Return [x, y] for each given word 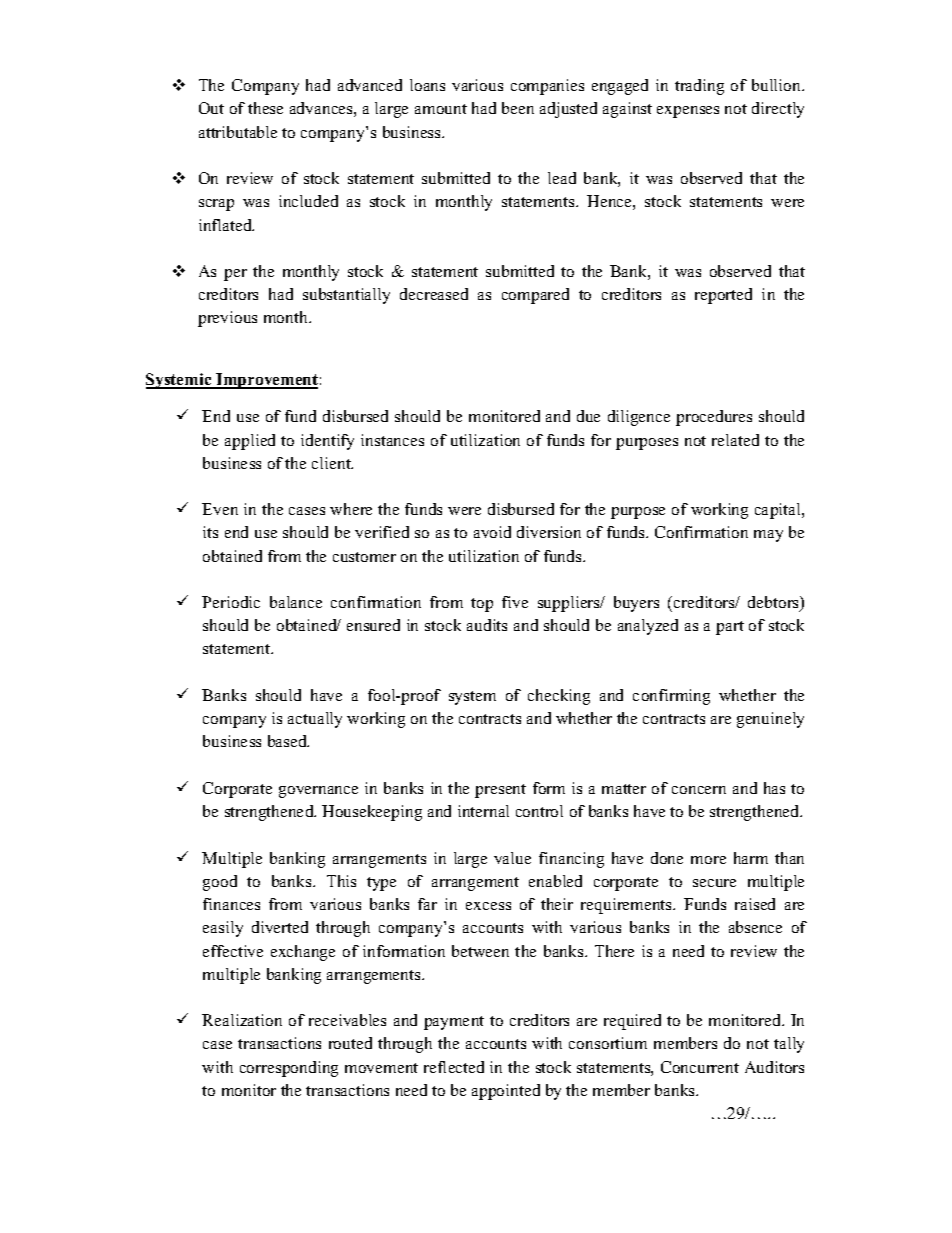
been [518, 108]
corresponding [289, 1069]
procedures [714, 418]
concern [699, 790]
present [500, 791]
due [588, 416]
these [265, 108]
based [288, 741]
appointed [506, 1092]
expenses [688, 112]
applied [250, 442]
